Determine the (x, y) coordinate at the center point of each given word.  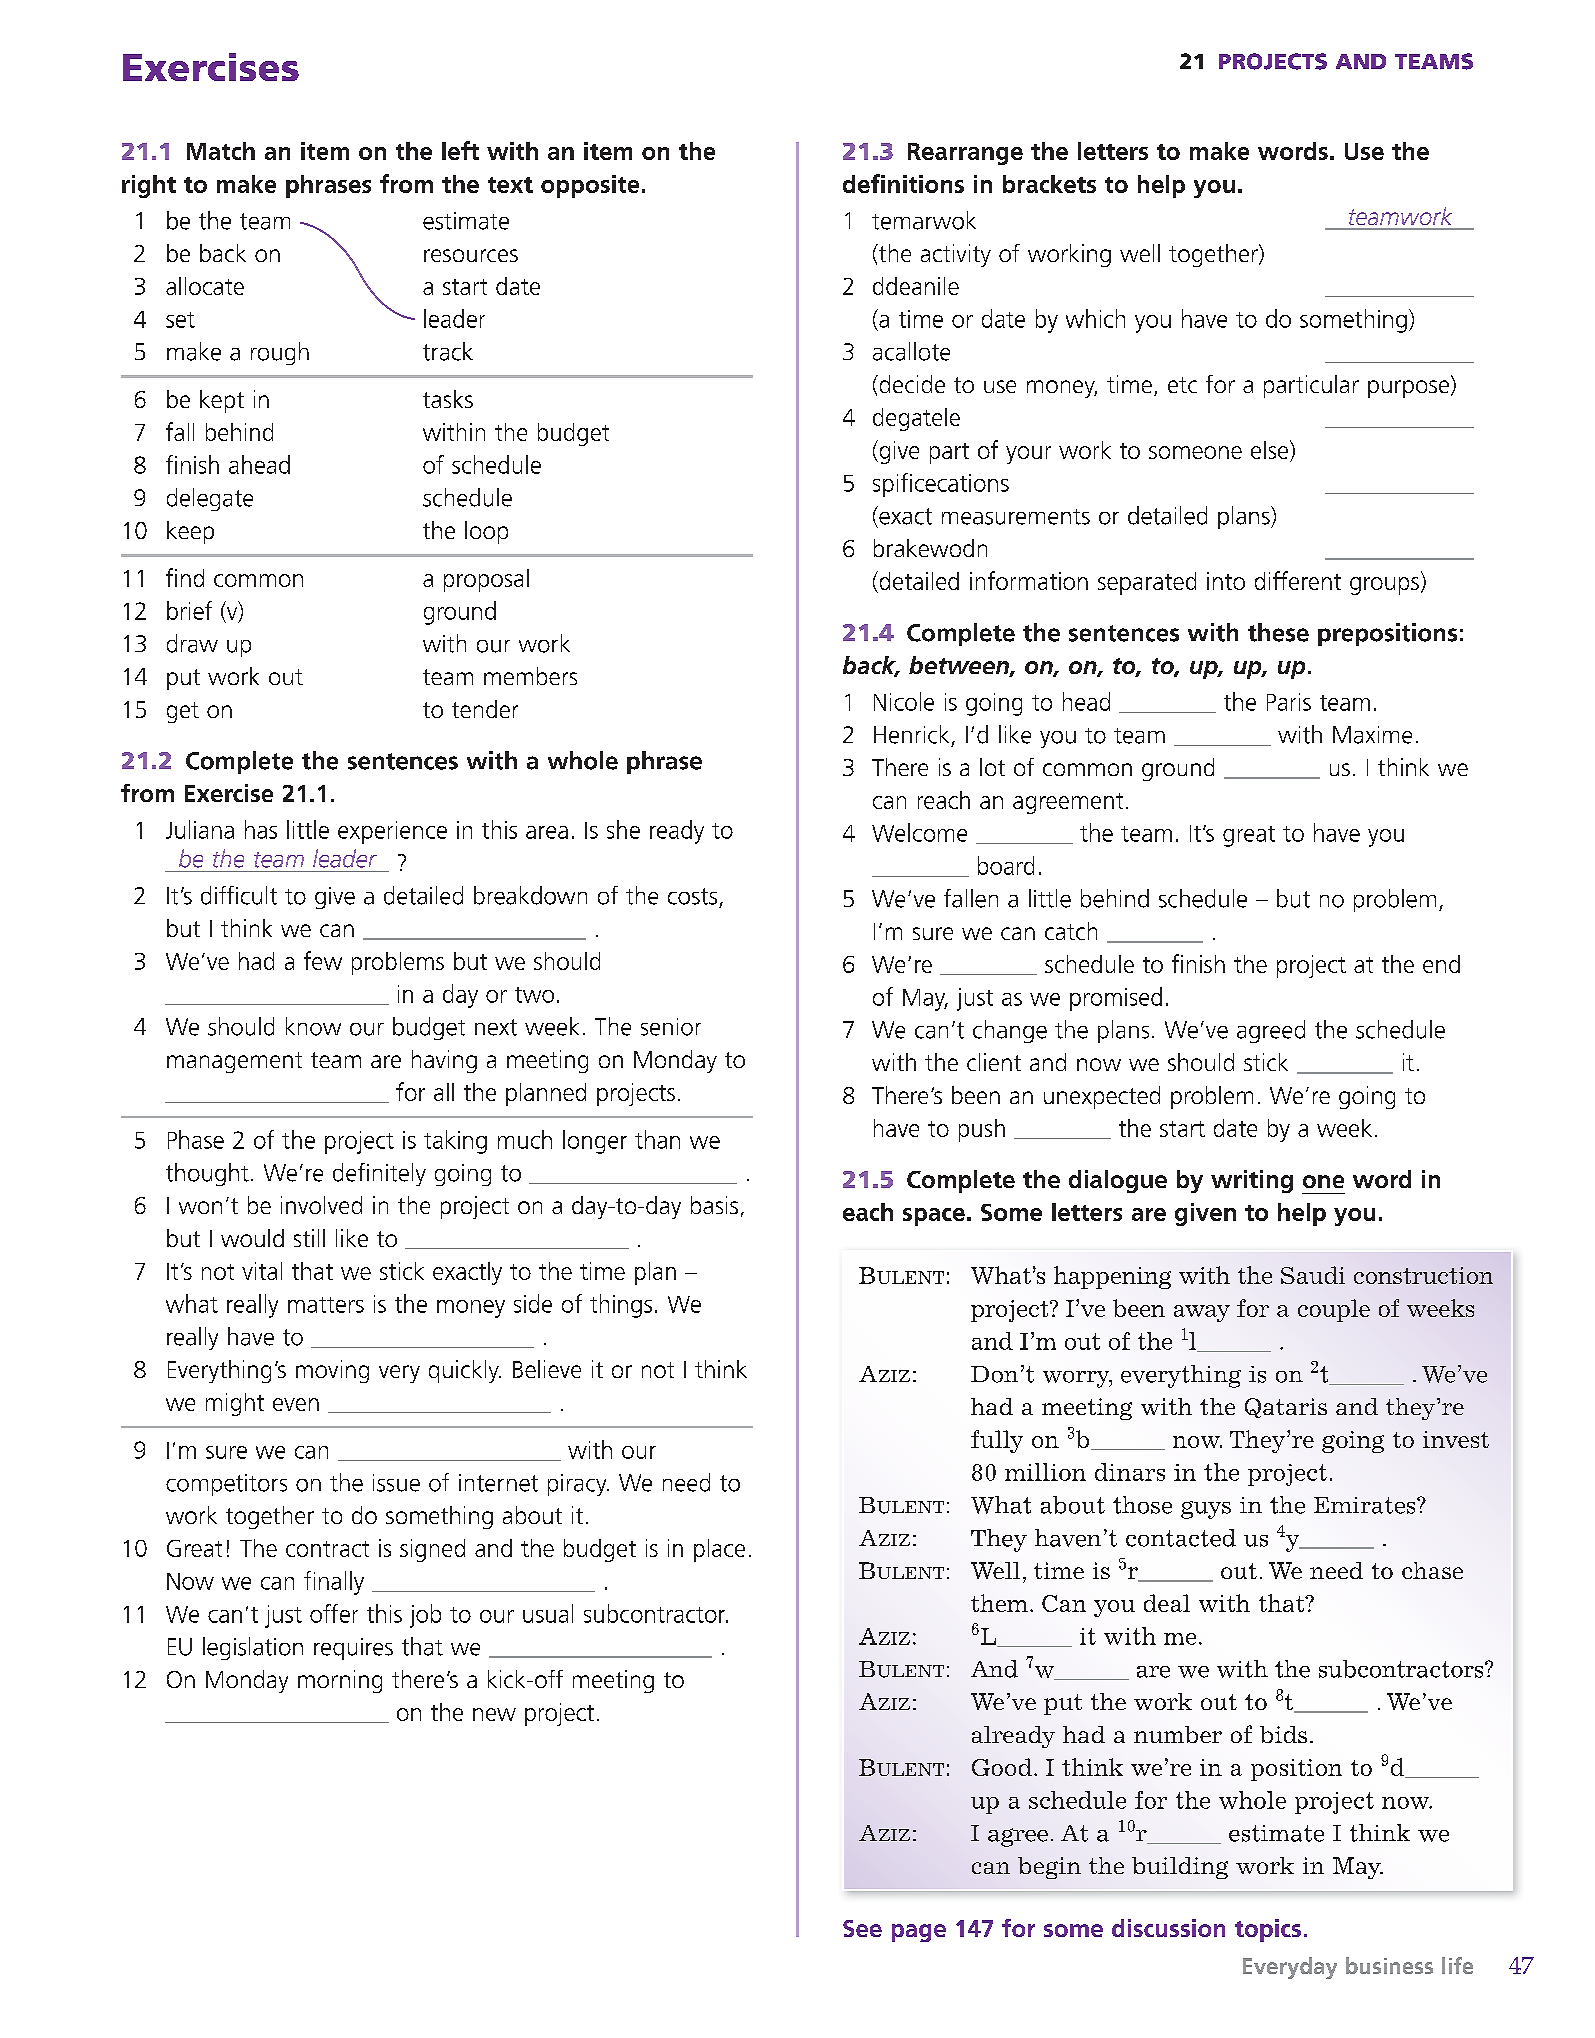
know (313, 1026)
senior (671, 1027)
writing (1252, 1181)
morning (340, 1681)
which (1095, 318)
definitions (903, 183)
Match (221, 151)
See (862, 1928)
